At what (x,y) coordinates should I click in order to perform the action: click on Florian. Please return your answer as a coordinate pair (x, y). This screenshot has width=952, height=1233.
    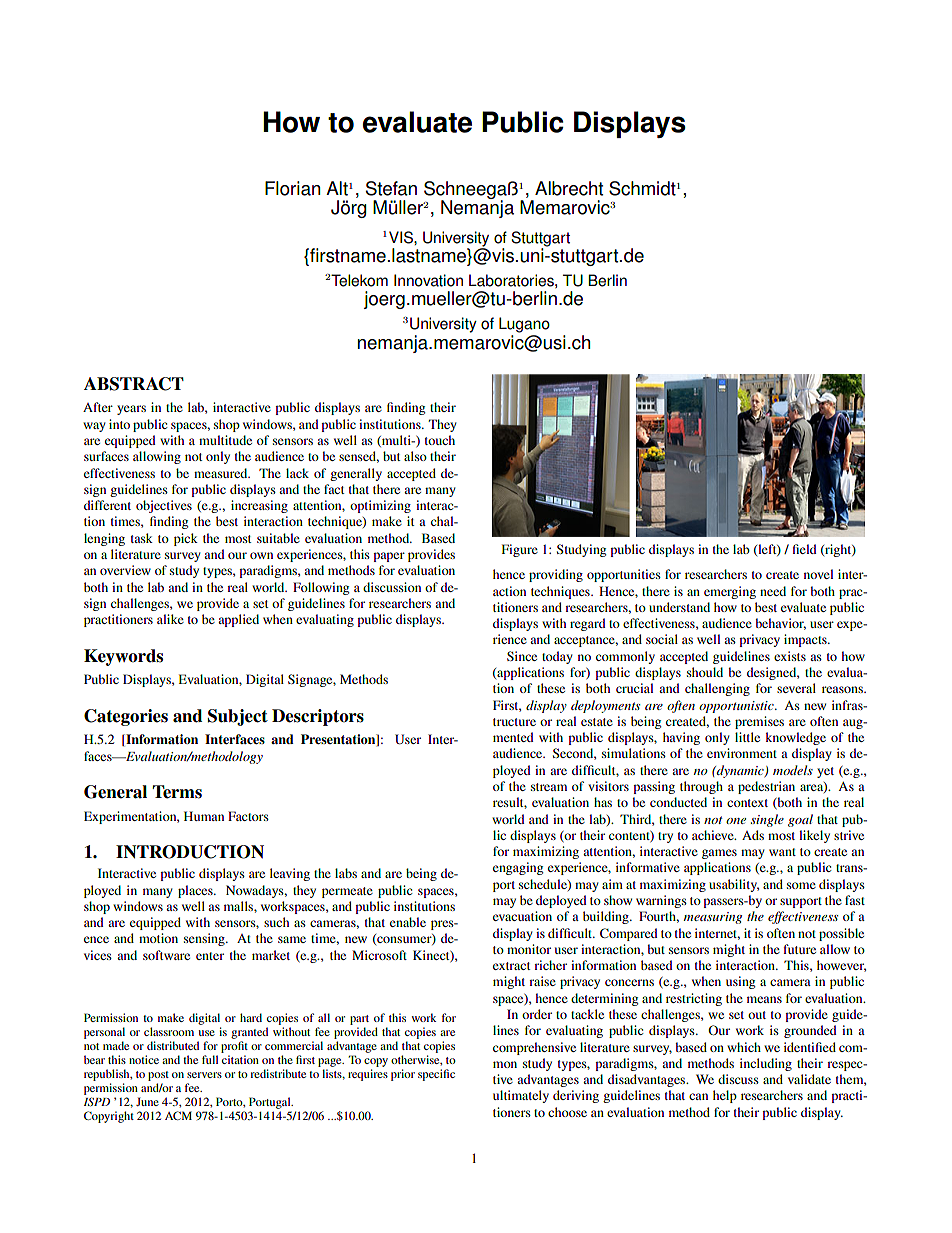
    Looking at the image, I should click on (292, 188).
